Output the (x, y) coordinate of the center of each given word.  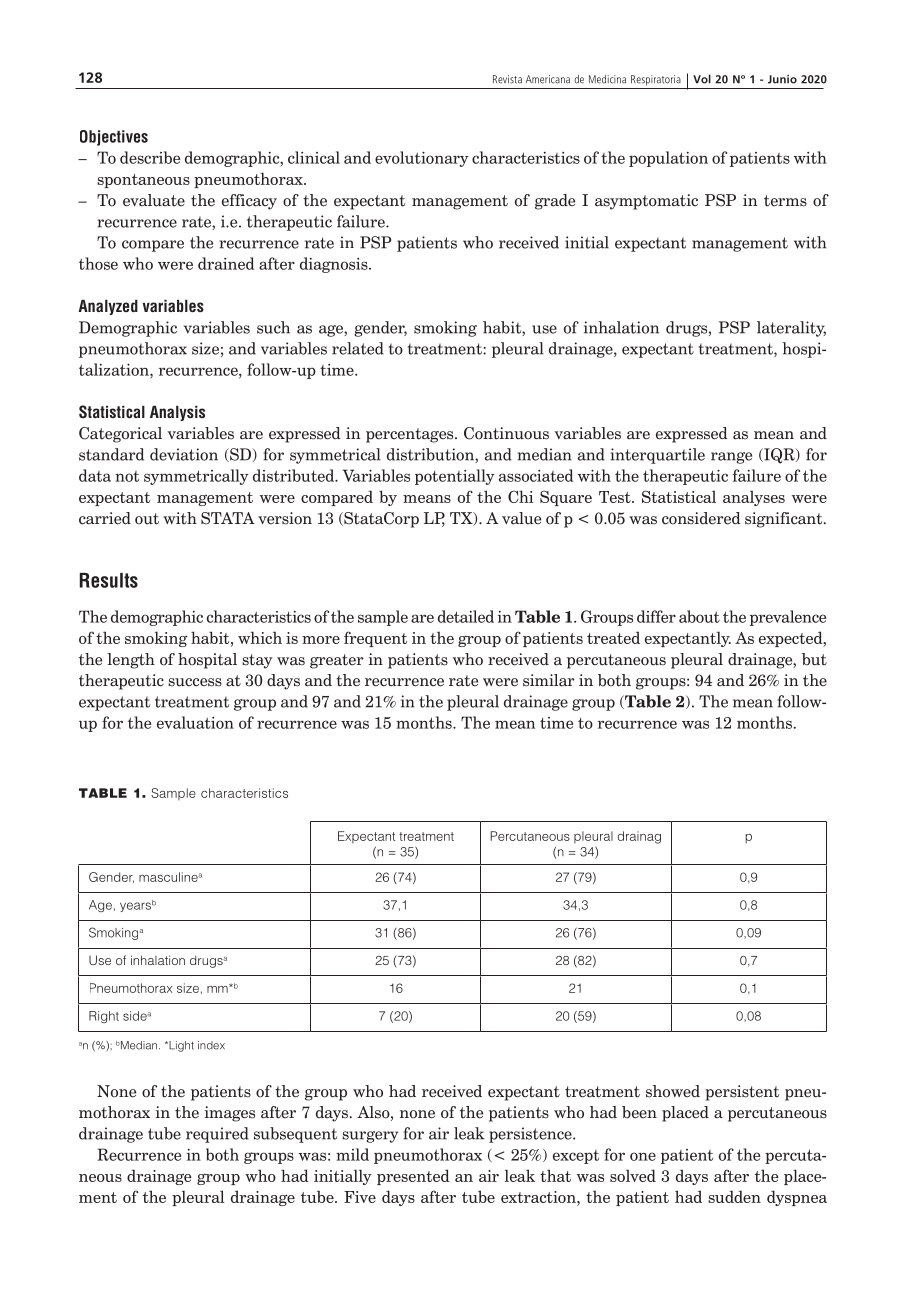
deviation (184, 454)
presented (413, 1177)
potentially (455, 477)
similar (549, 680)
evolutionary (422, 159)
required (217, 1135)
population (668, 159)
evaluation (195, 722)
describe (150, 157)
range (731, 458)
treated (613, 637)
